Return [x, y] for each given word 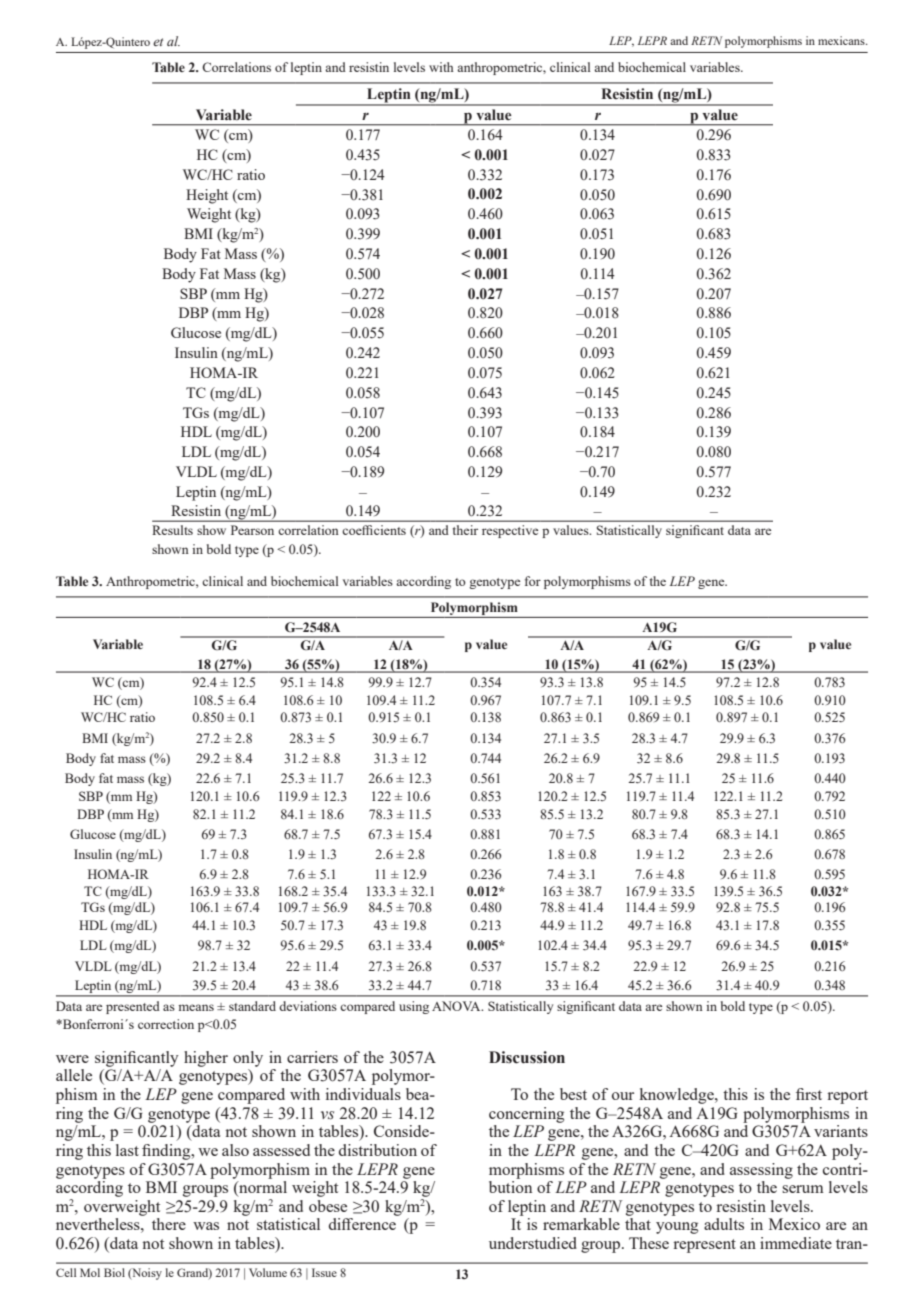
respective [510, 531]
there [169, 1224]
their [465, 530]
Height [207, 196]
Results [172, 530]
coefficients [374, 530]
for [533, 581]
